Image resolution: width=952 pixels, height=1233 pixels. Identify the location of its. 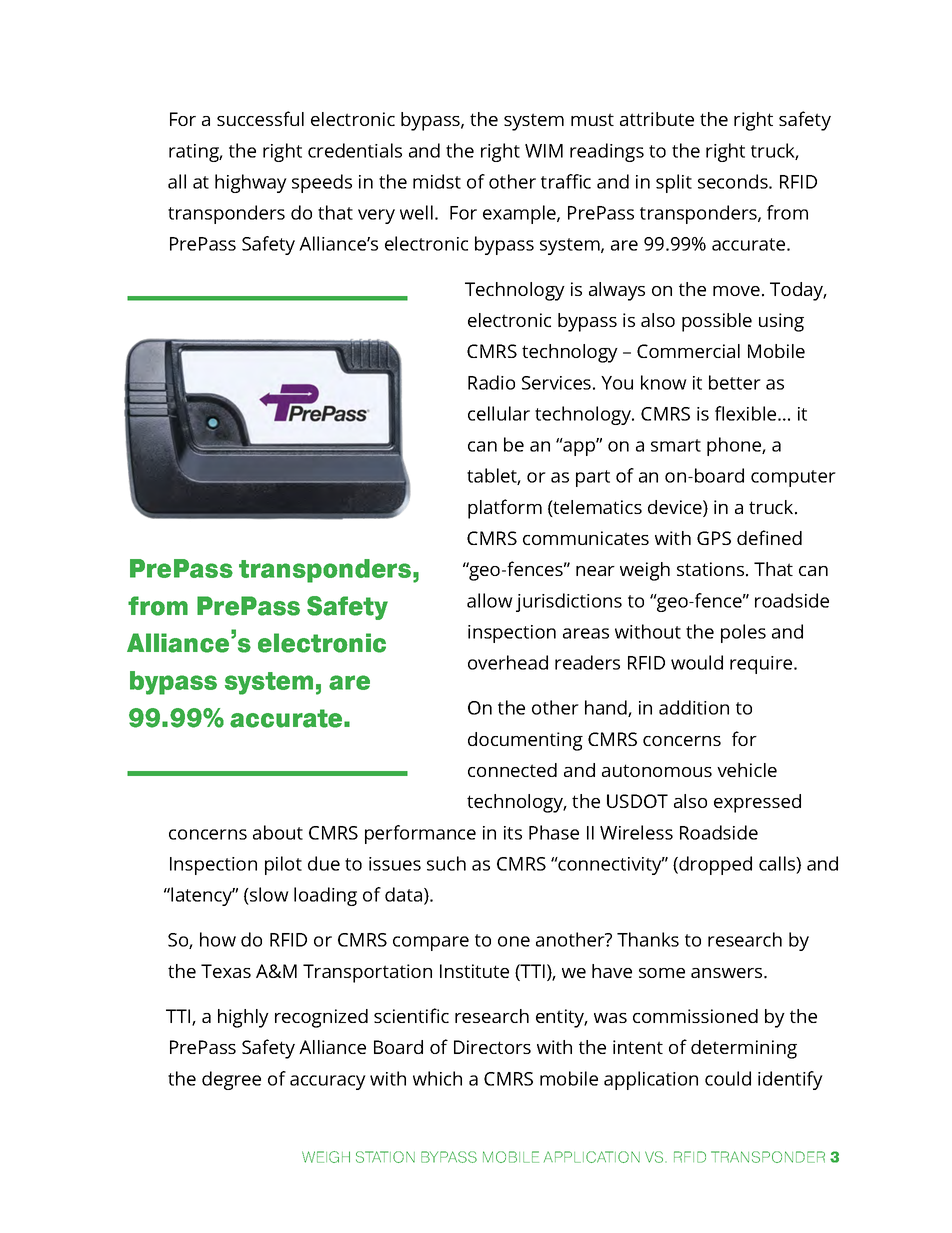
(513, 833).
